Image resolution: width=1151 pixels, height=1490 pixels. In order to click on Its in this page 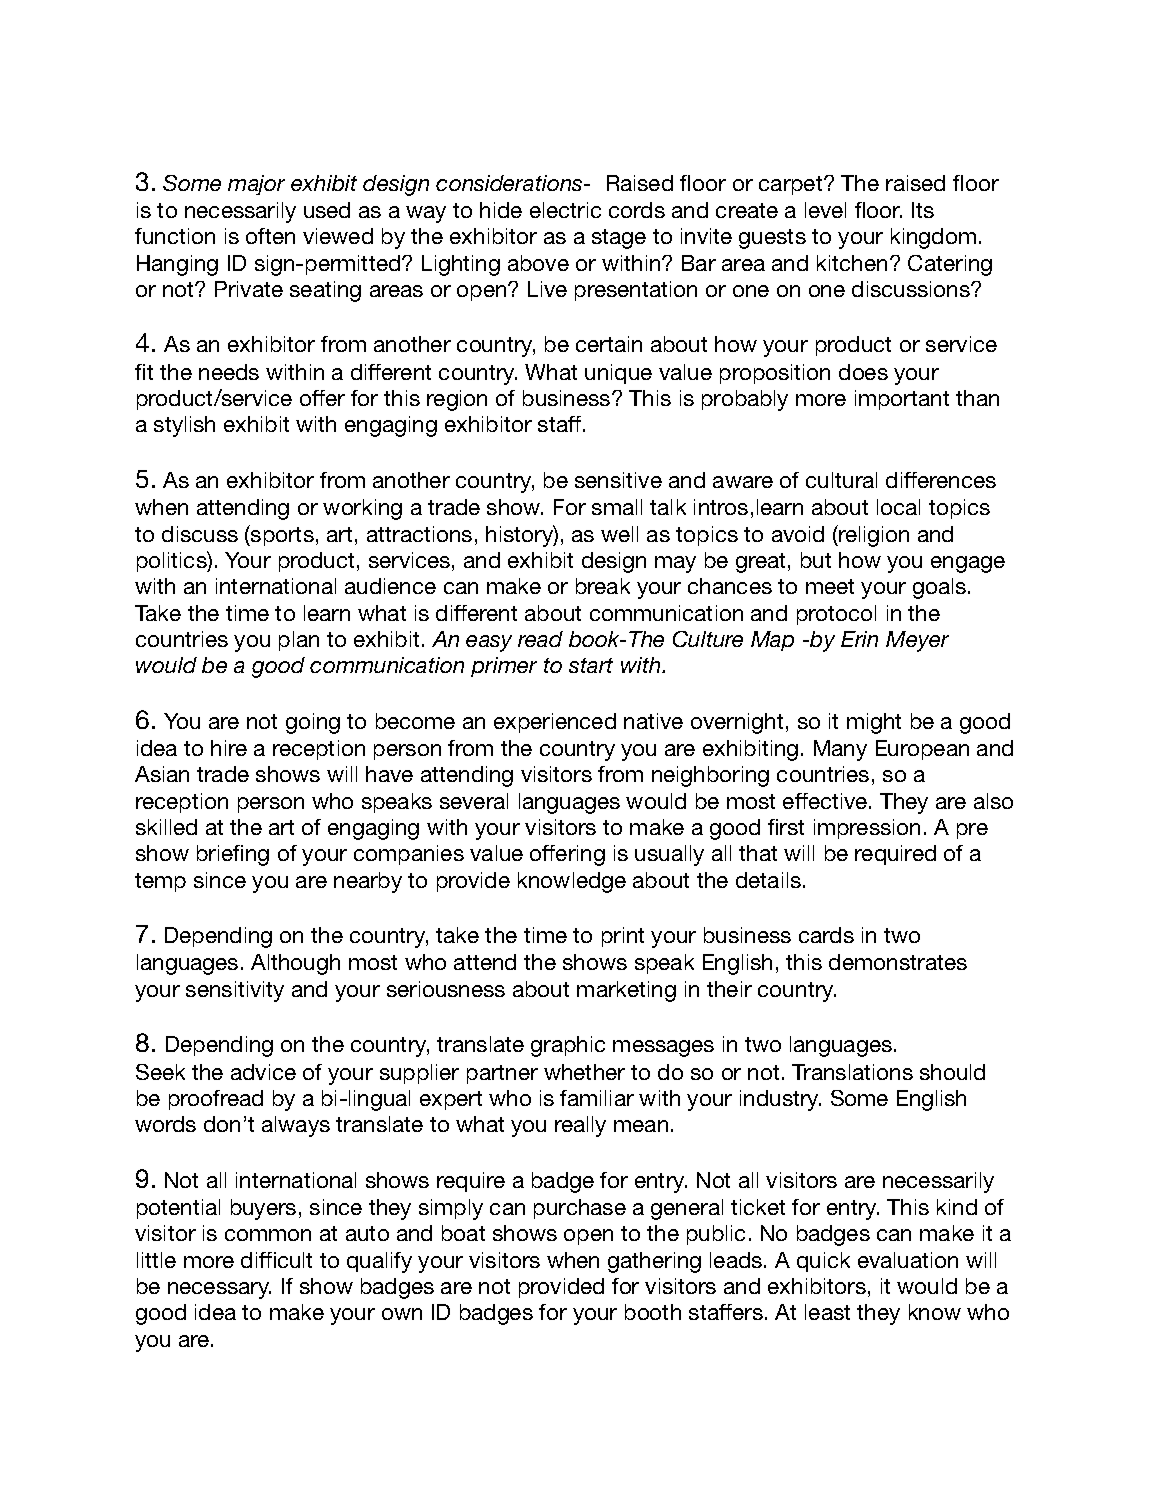, I will do `click(923, 210)`.
